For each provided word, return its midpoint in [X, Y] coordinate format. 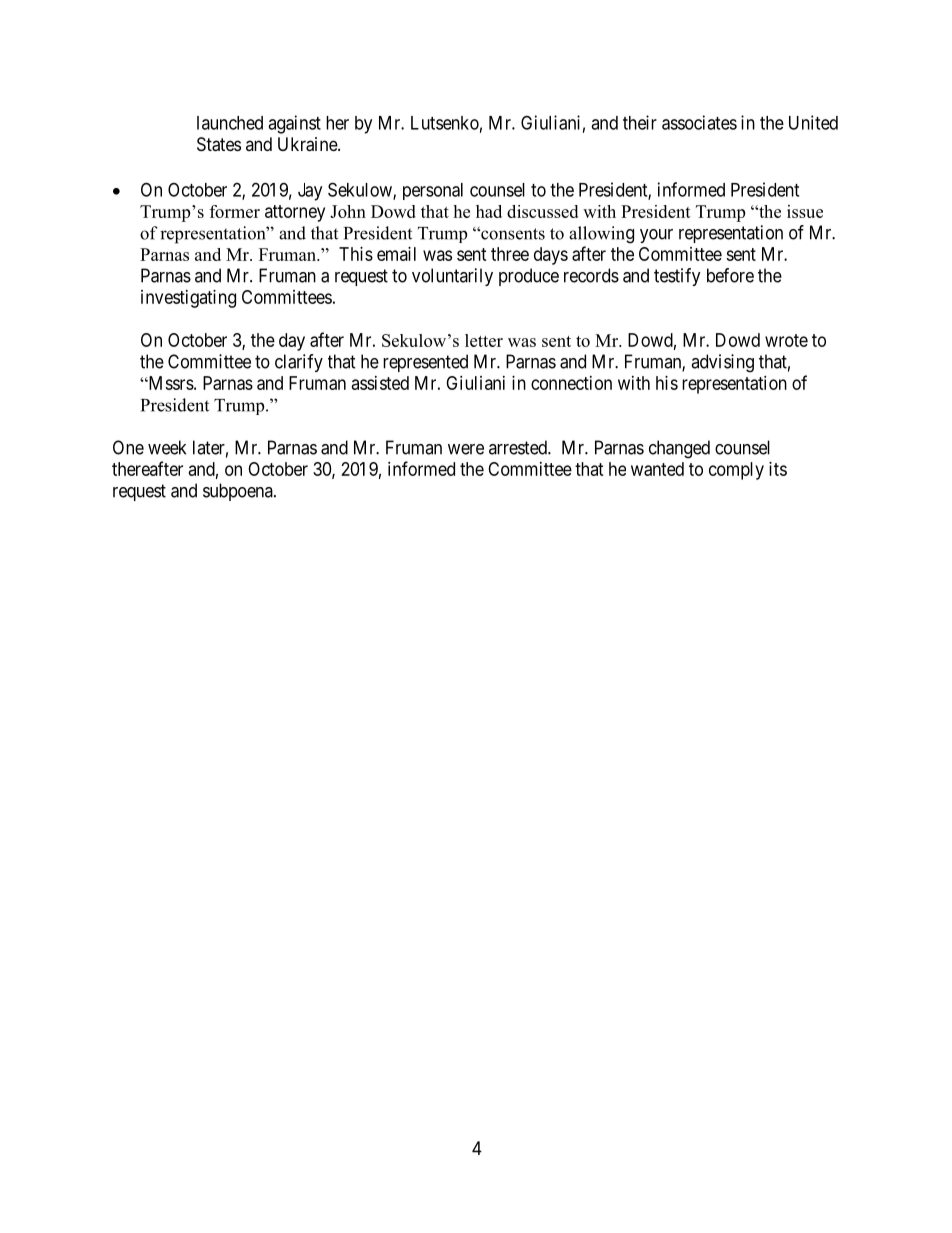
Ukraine [308, 144]
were [466, 449]
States [219, 144]
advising [722, 363]
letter [484, 340]
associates [699, 122]
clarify [299, 363]
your [656, 236]
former [235, 211]
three [510, 254]
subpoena [239, 492]
